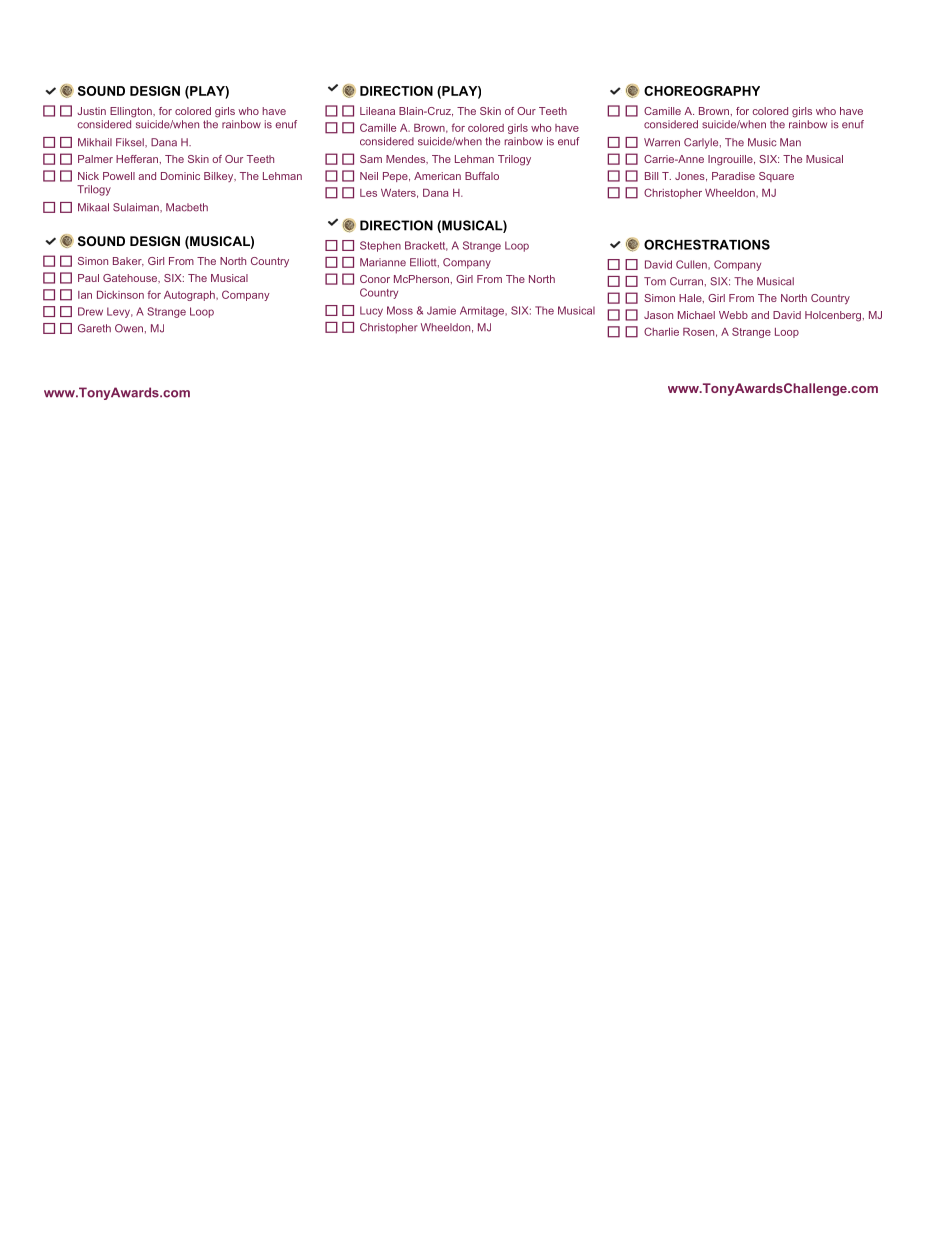  Describe the element at coordinates (371, 159) in the page. I see `Sam` at that location.
